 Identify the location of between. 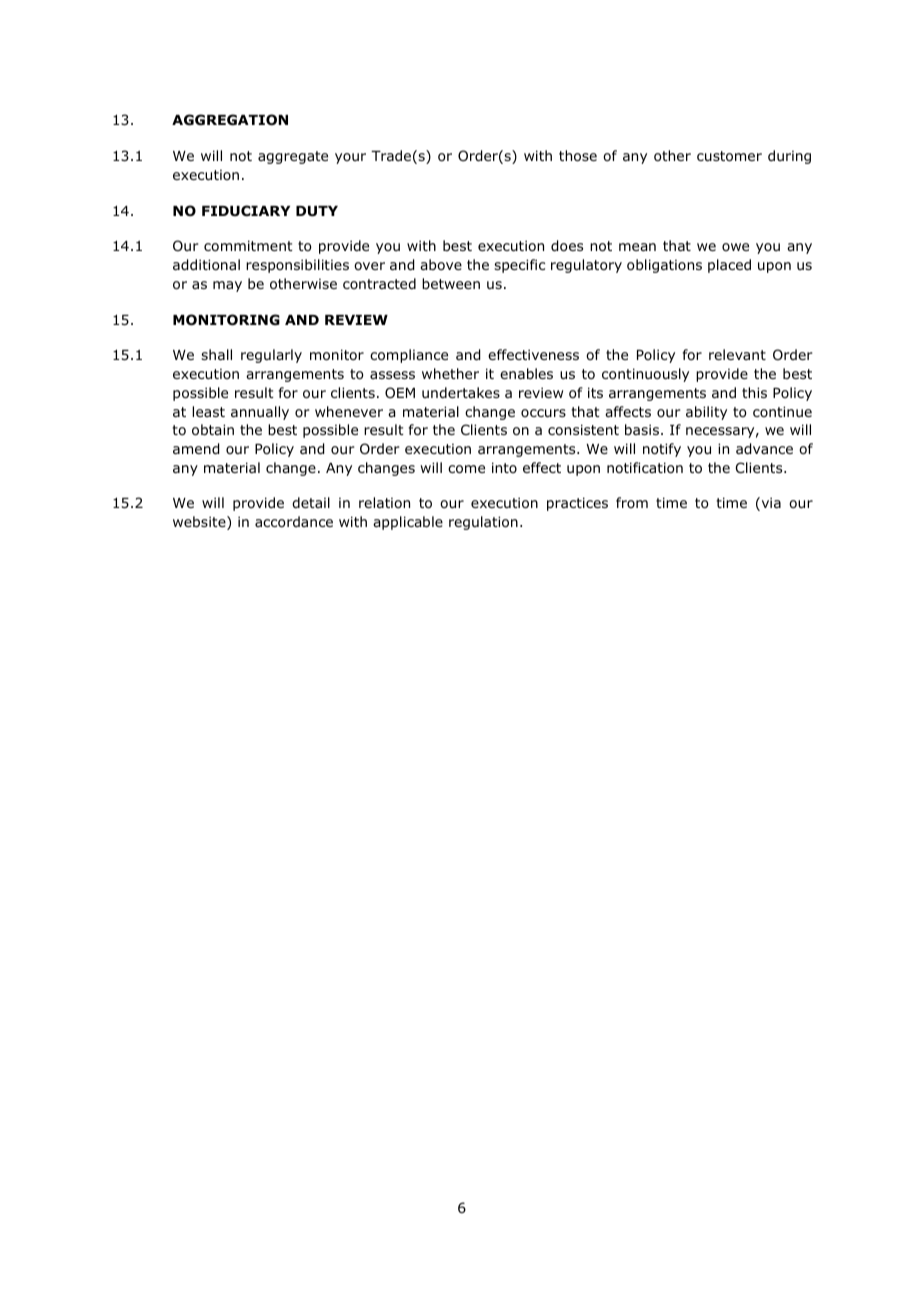
(451, 283).
